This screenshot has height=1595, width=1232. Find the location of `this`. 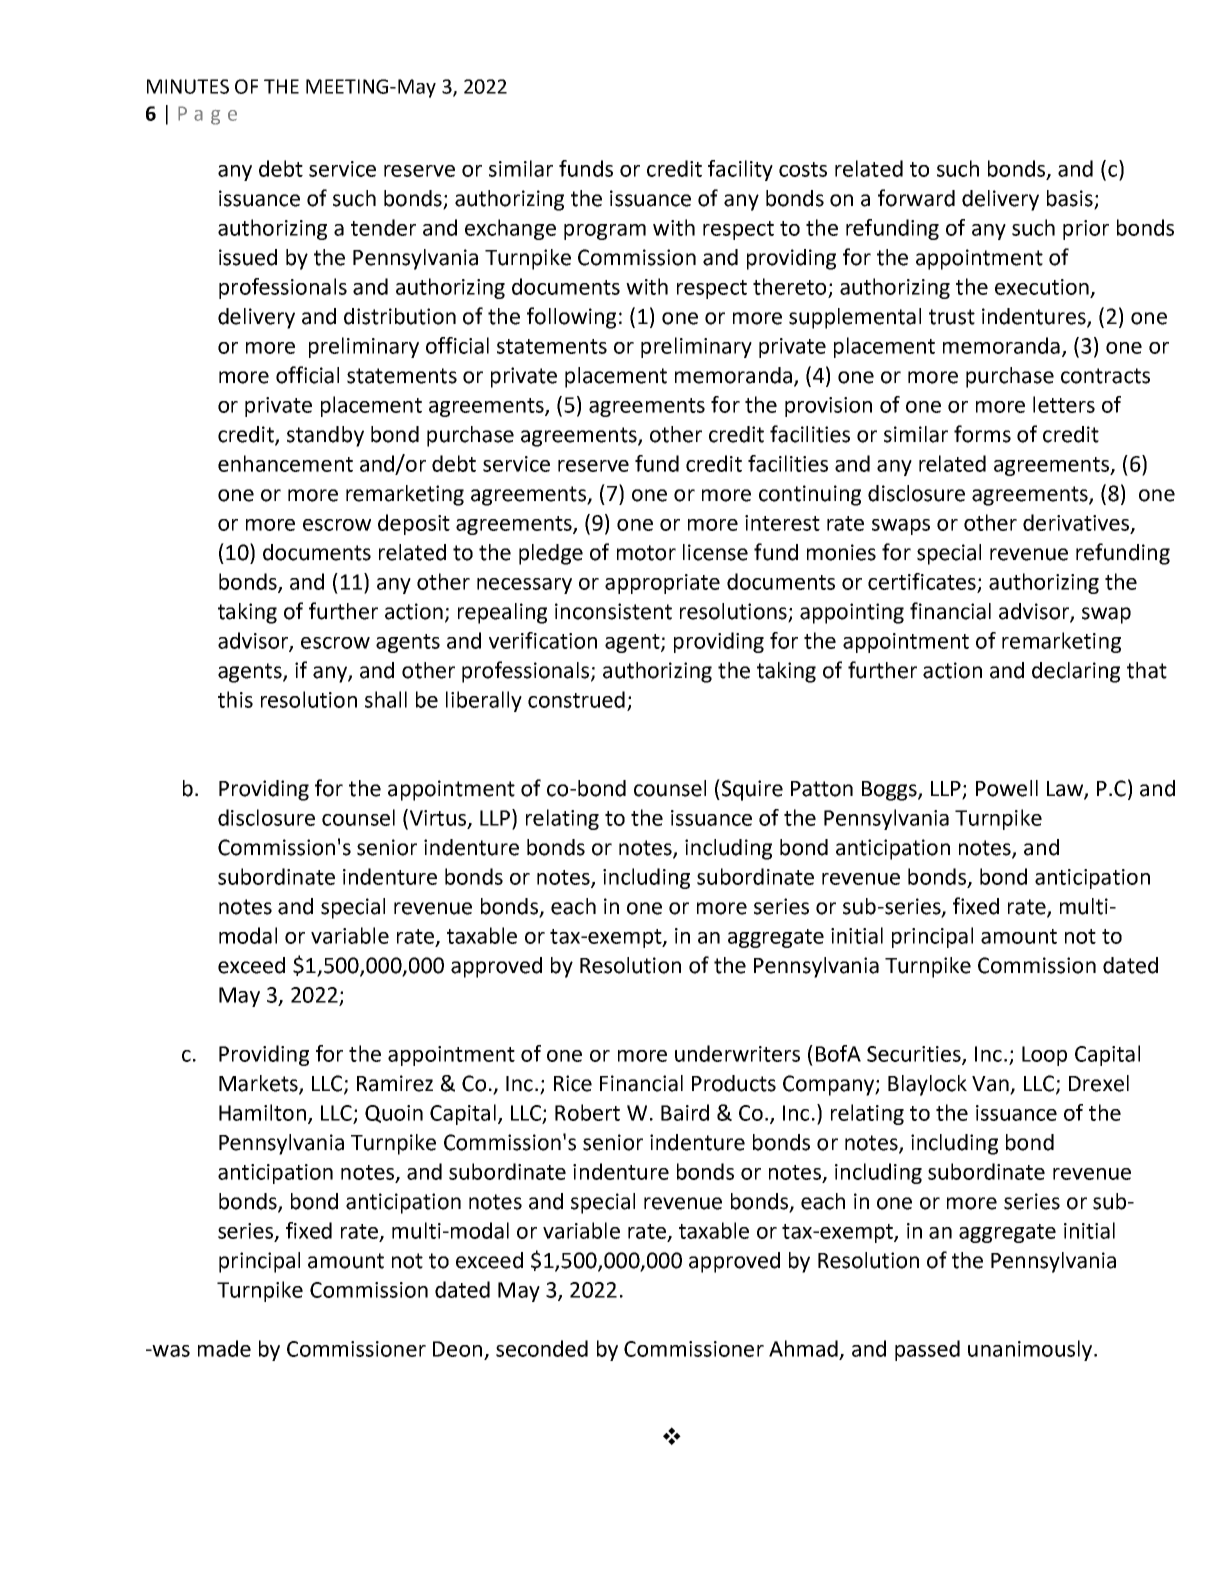

this is located at coordinates (235, 699).
